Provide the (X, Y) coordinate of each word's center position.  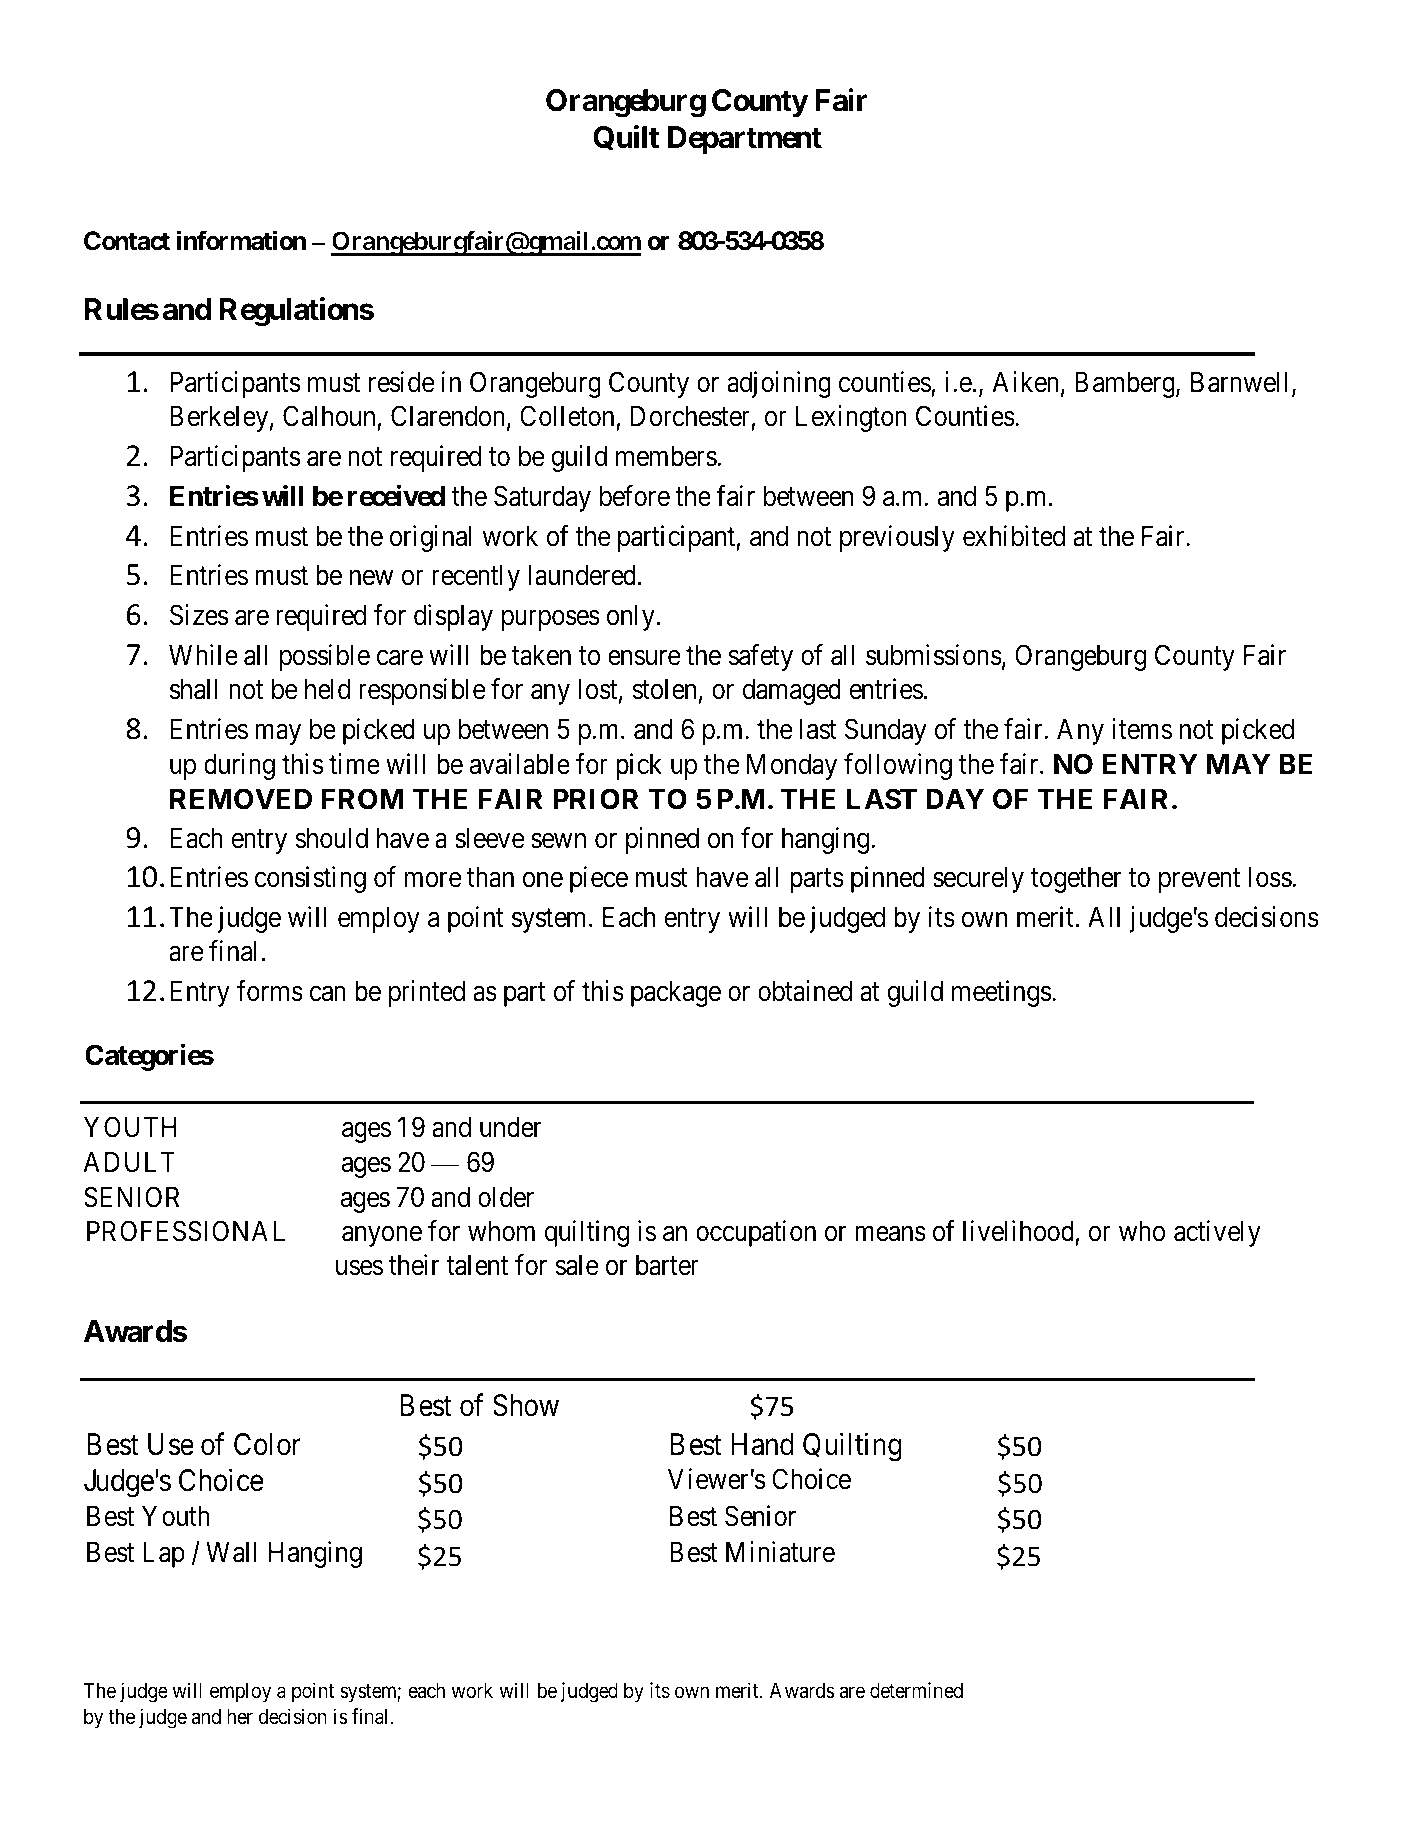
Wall (231, 1552)
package (676, 994)
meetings (1002, 993)
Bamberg (1126, 385)
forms (270, 991)
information (241, 240)
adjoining (779, 384)
